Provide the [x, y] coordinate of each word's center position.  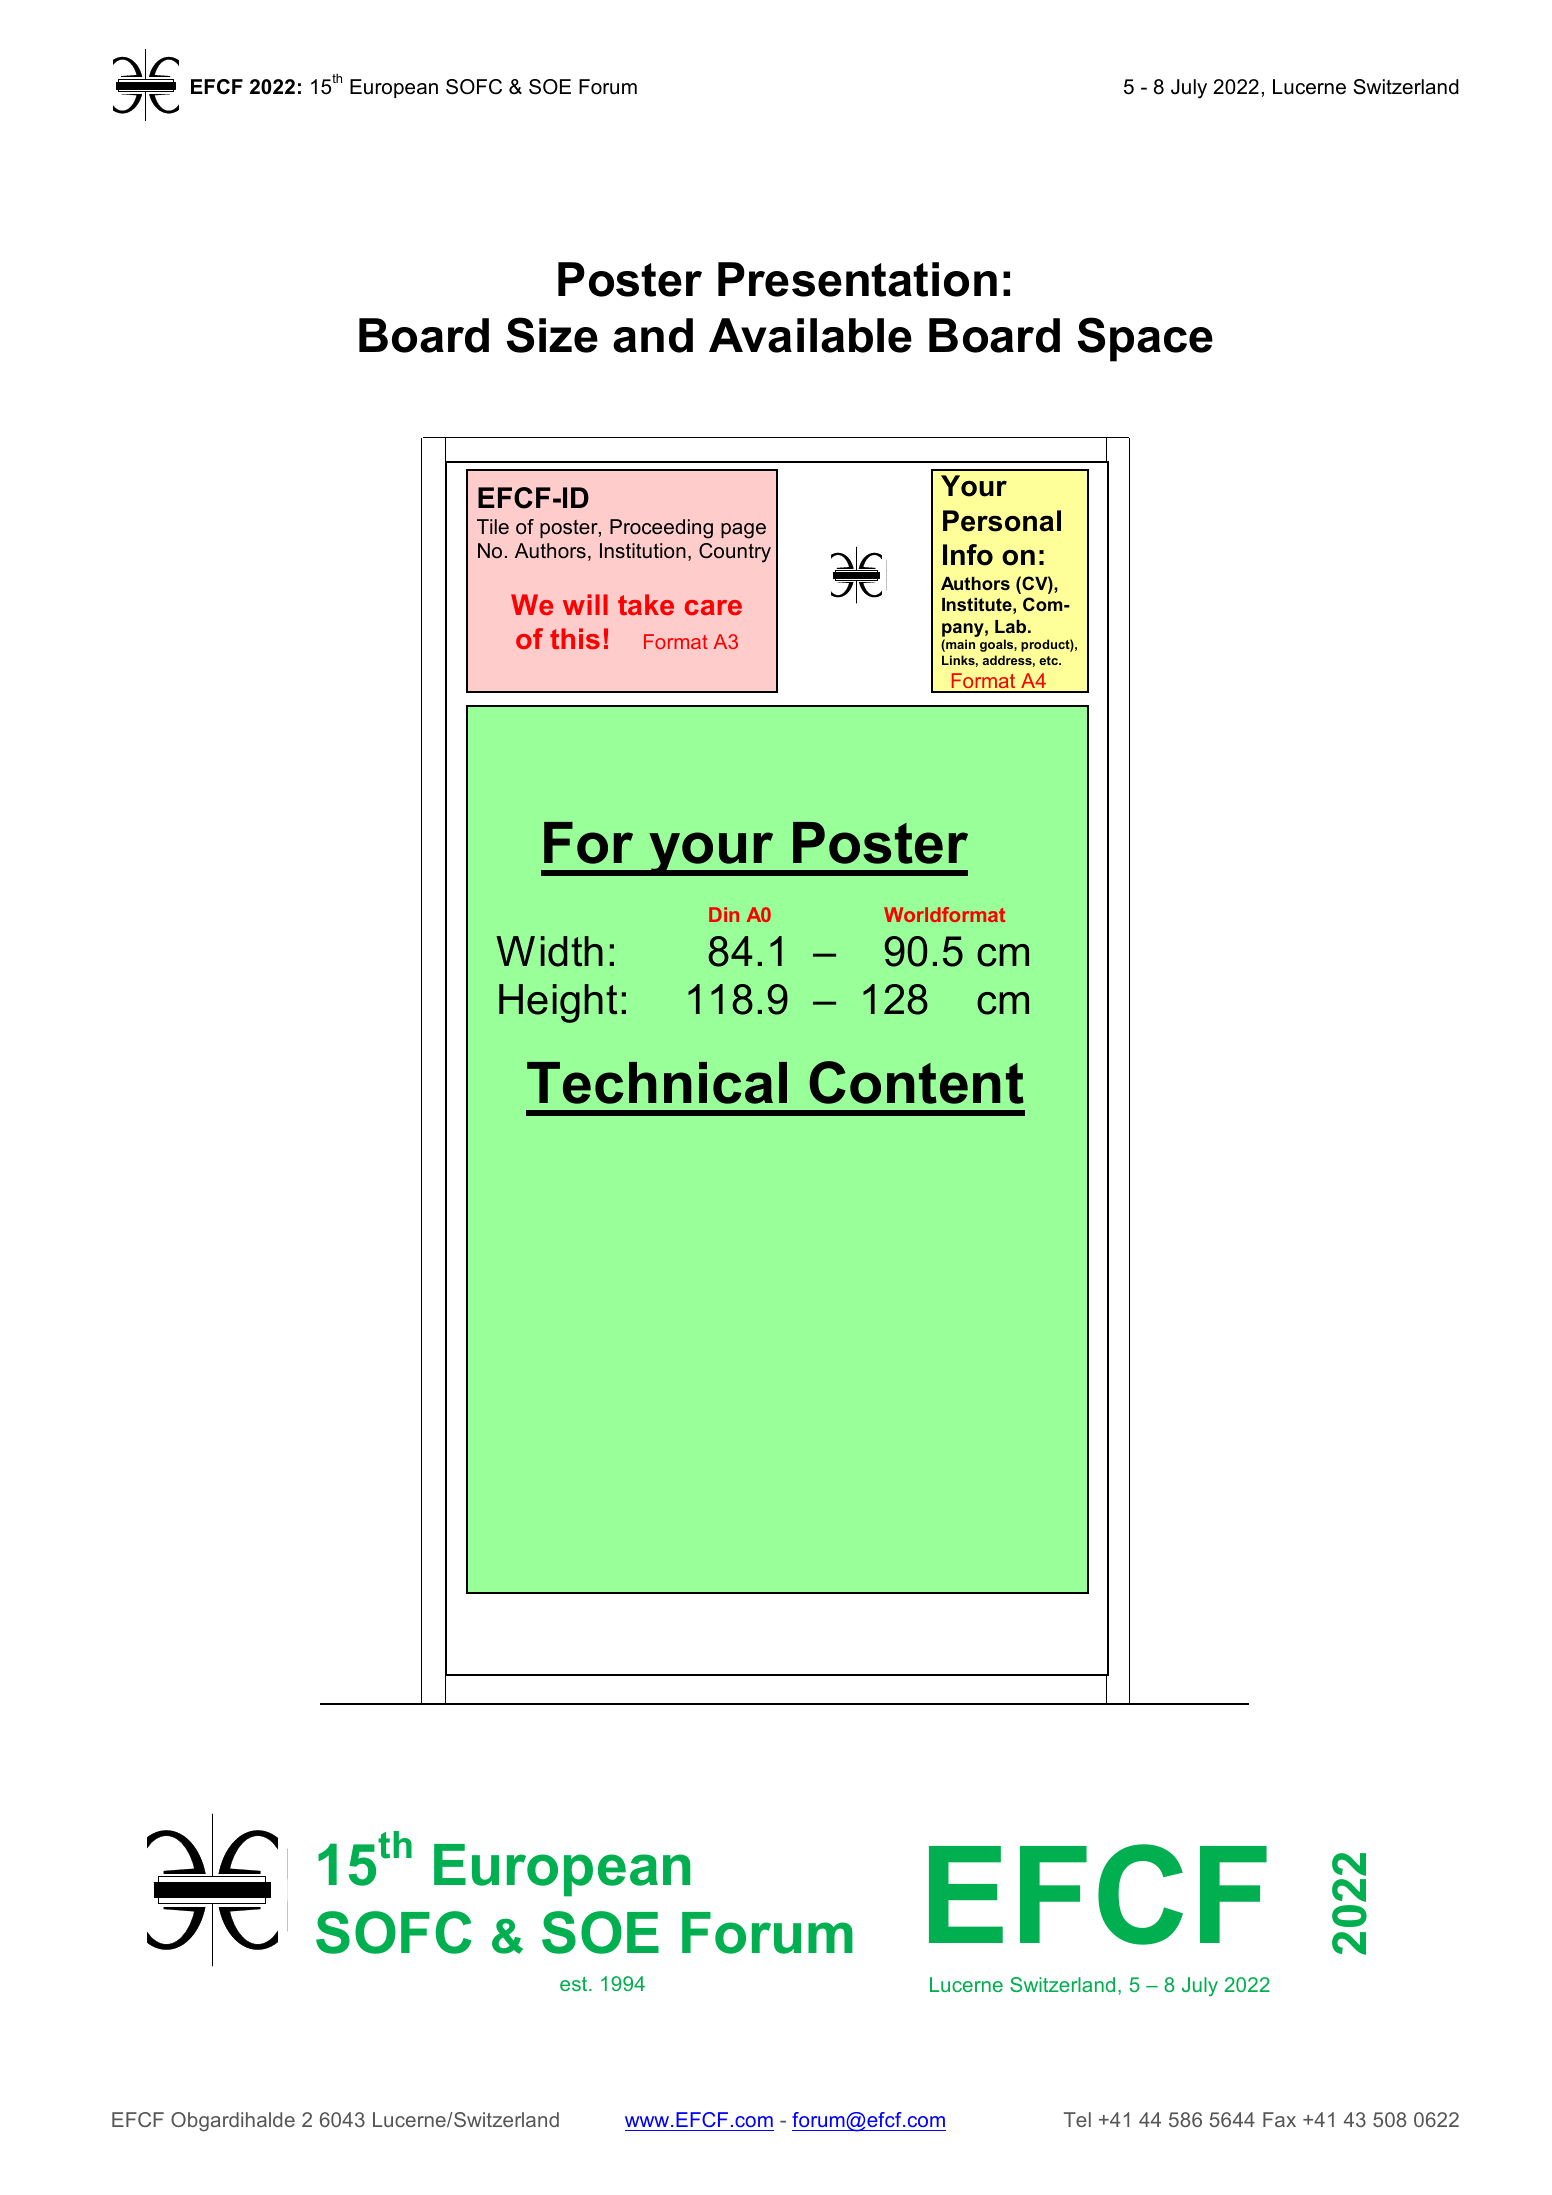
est [575, 1984]
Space [1145, 339]
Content [916, 1082]
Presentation [857, 279]
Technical [657, 1083]
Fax [1279, 2119]
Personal [1002, 521]
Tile [493, 527]
